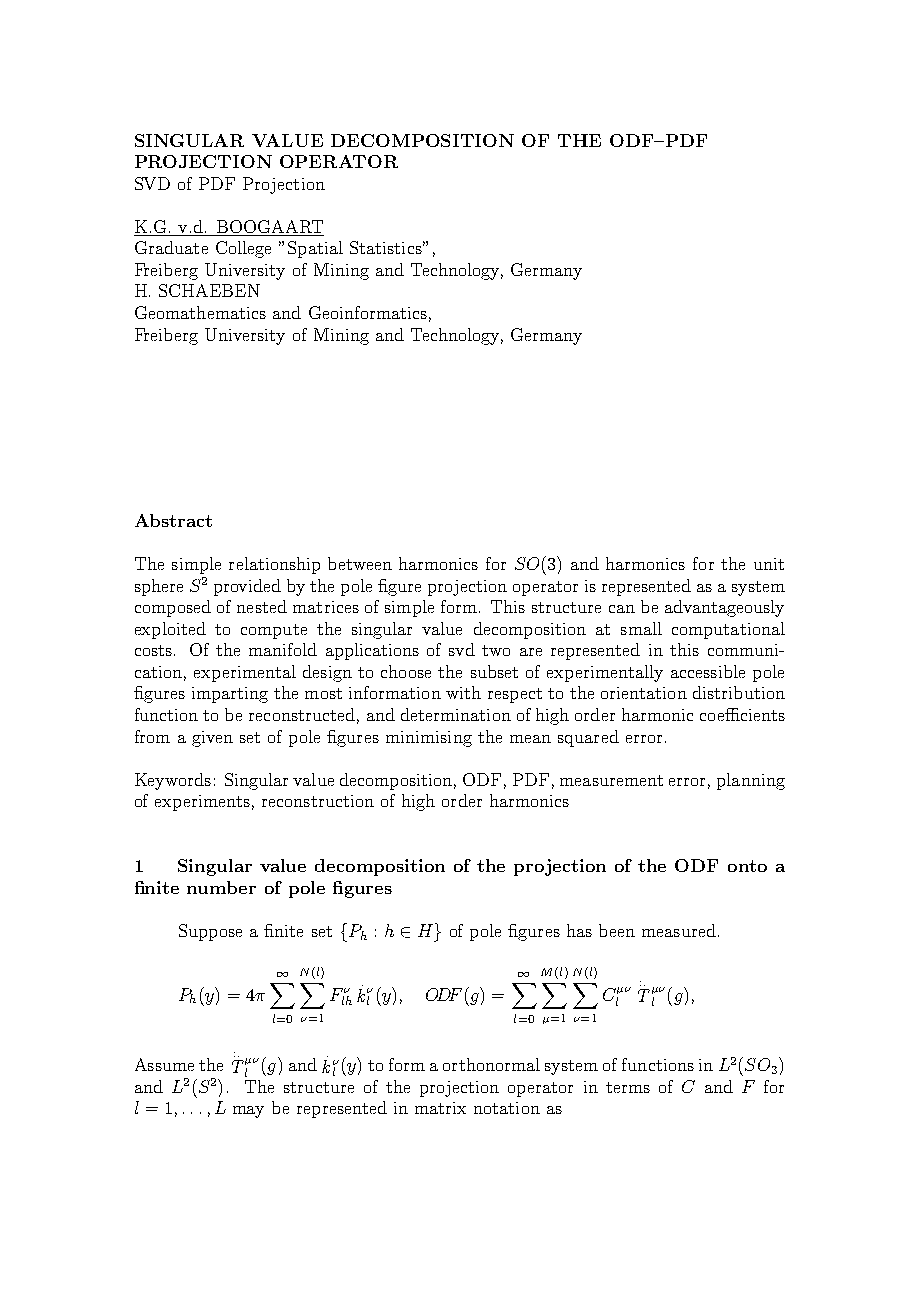 The width and height of the document is (924, 1308). Describe the element at coordinates (230, 695) in the document. I see `imparting` at that location.
